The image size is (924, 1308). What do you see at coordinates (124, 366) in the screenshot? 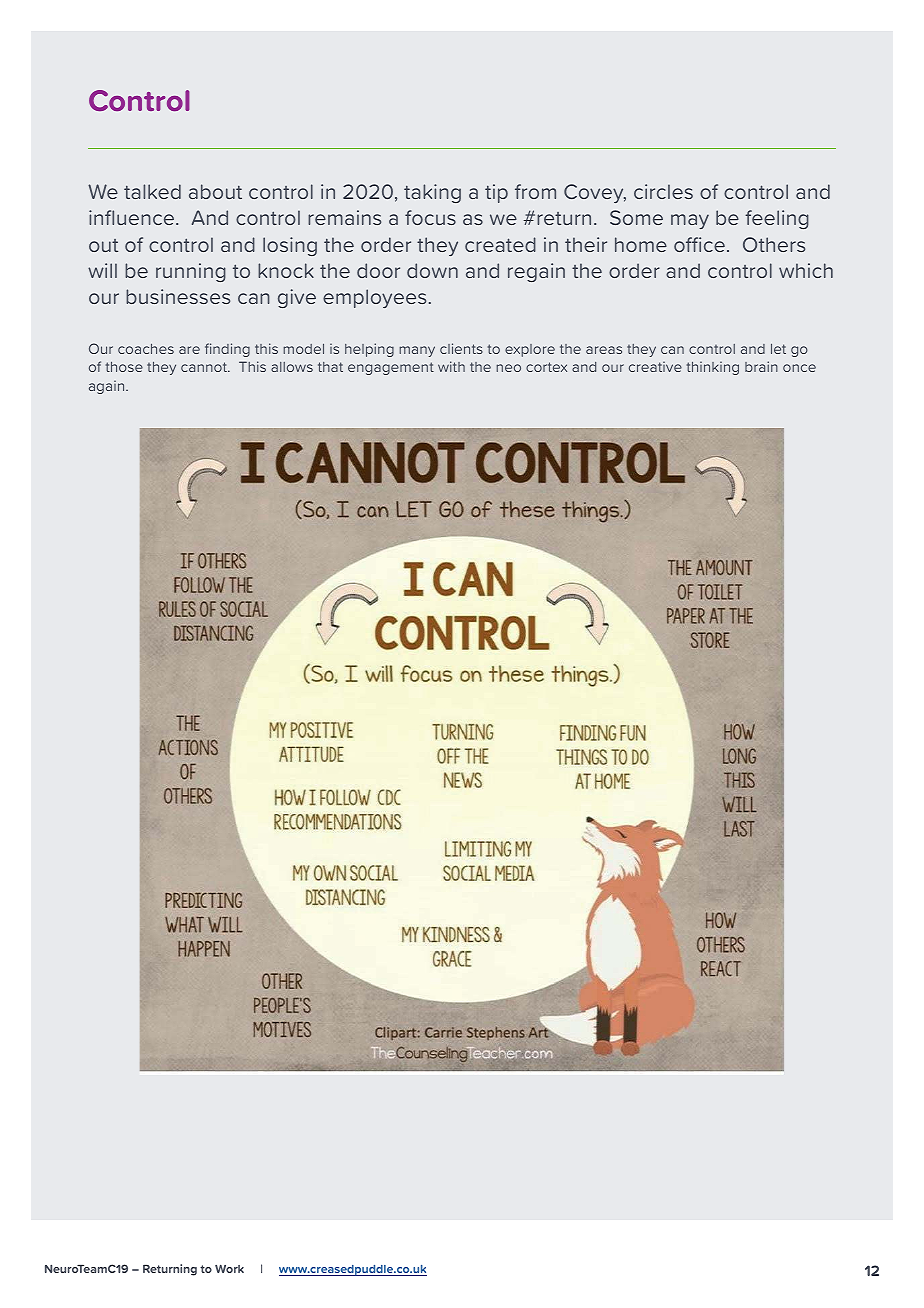
I see `those` at bounding box center [124, 366].
